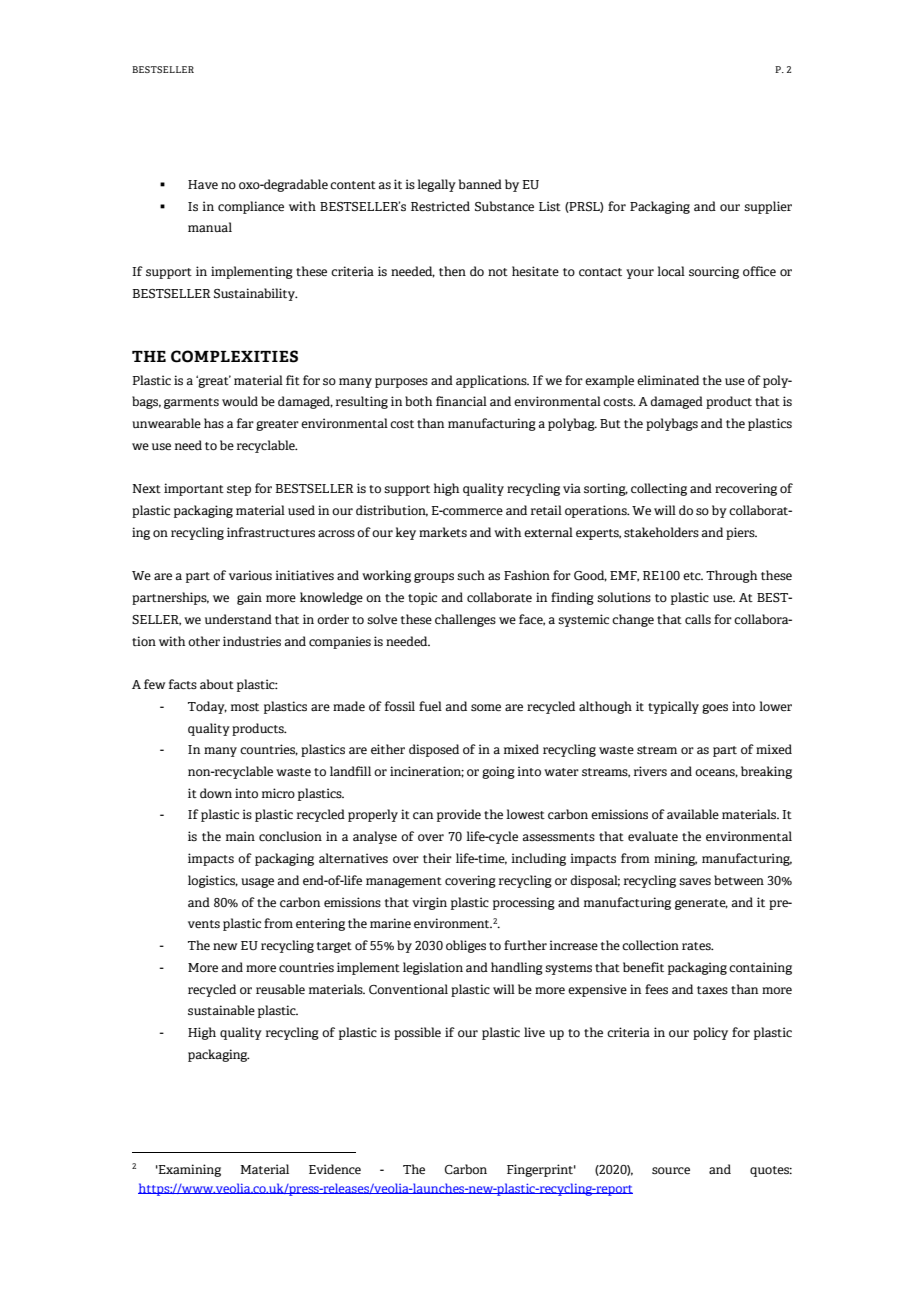 The height and width of the screenshot is (1308, 924). I want to click on main, so click(240, 836).
